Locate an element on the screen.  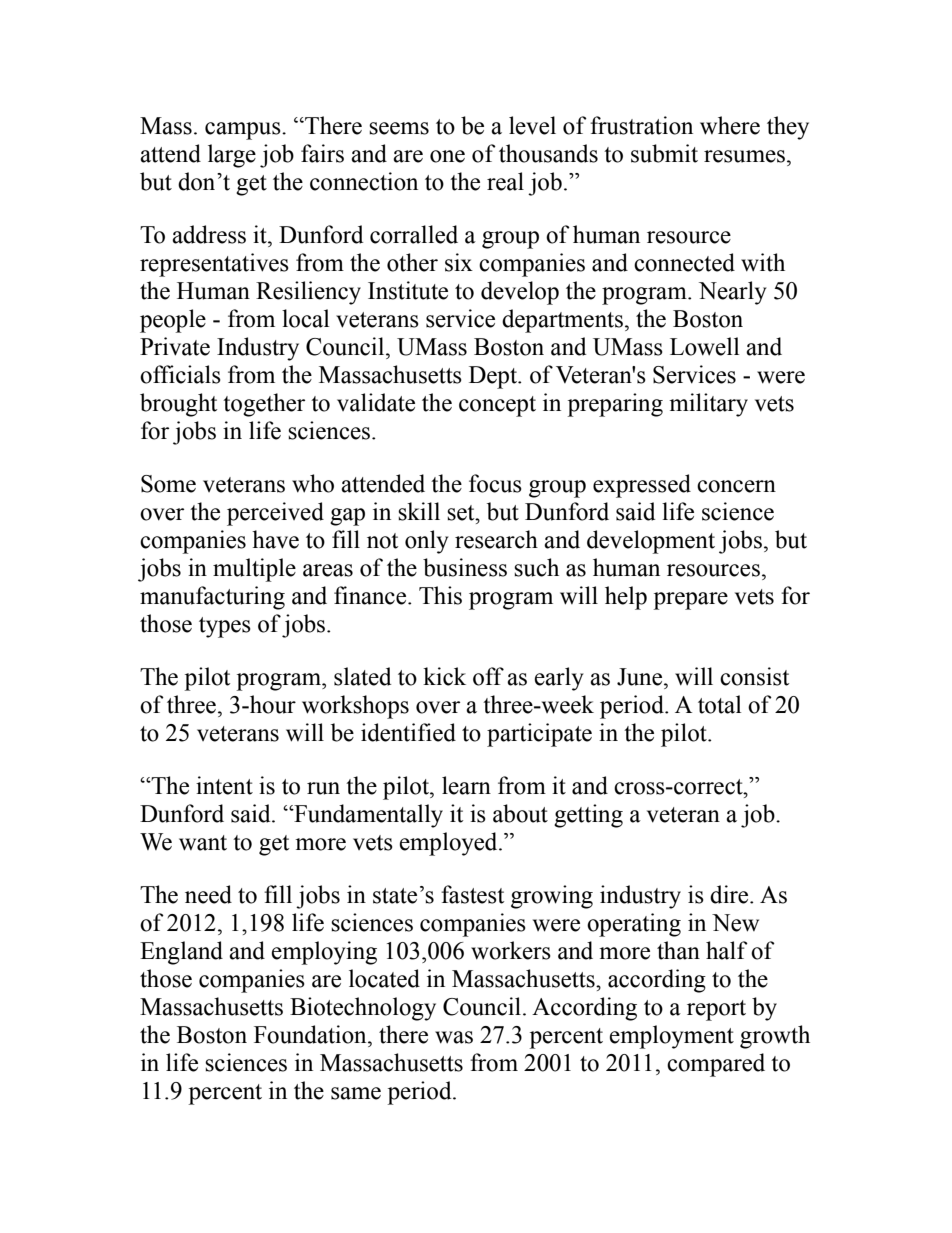
one is located at coordinates (447, 156).
